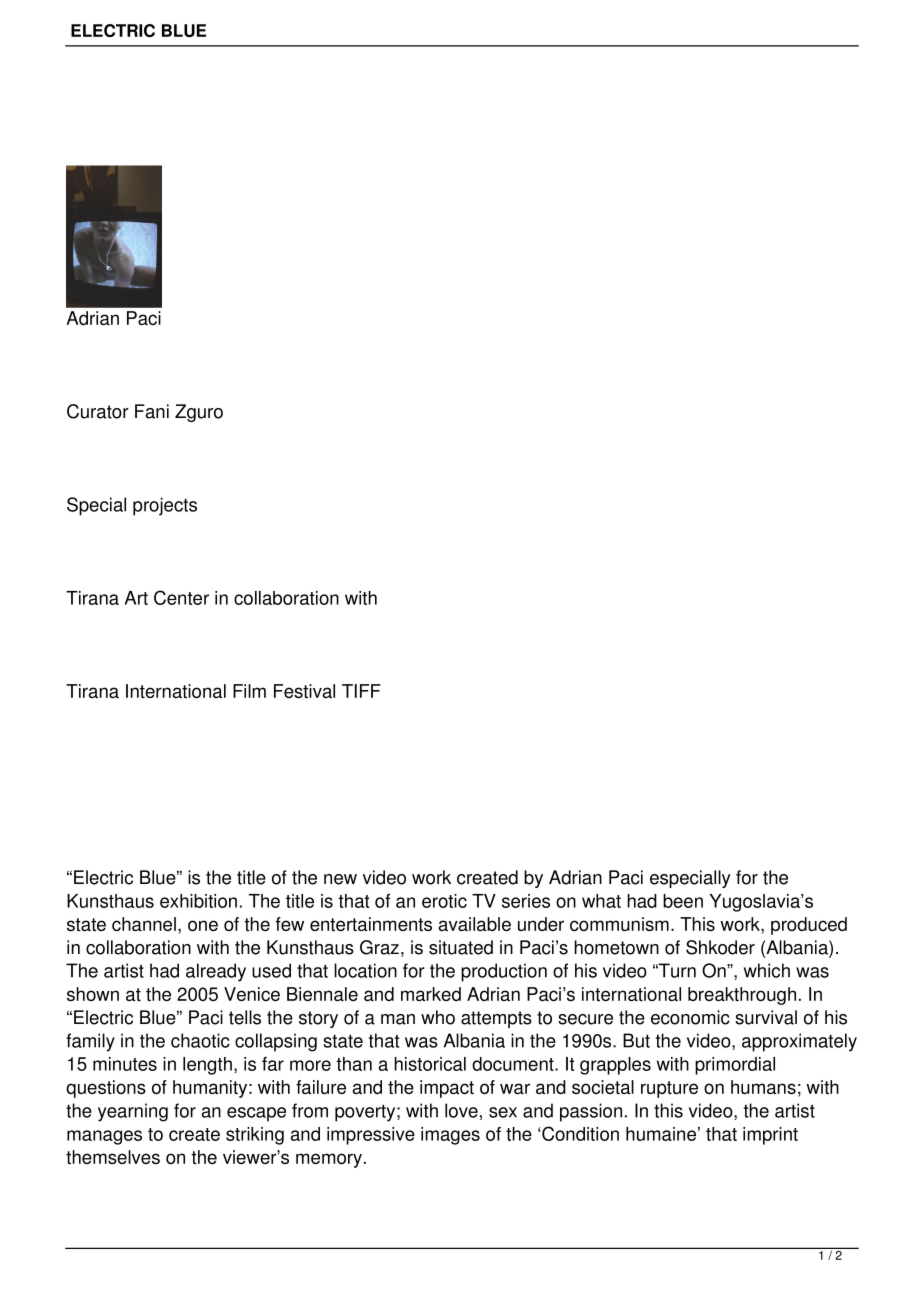 This screenshot has width=924, height=1308. Describe the element at coordinates (340, 879) in the screenshot. I see `new` at that location.
